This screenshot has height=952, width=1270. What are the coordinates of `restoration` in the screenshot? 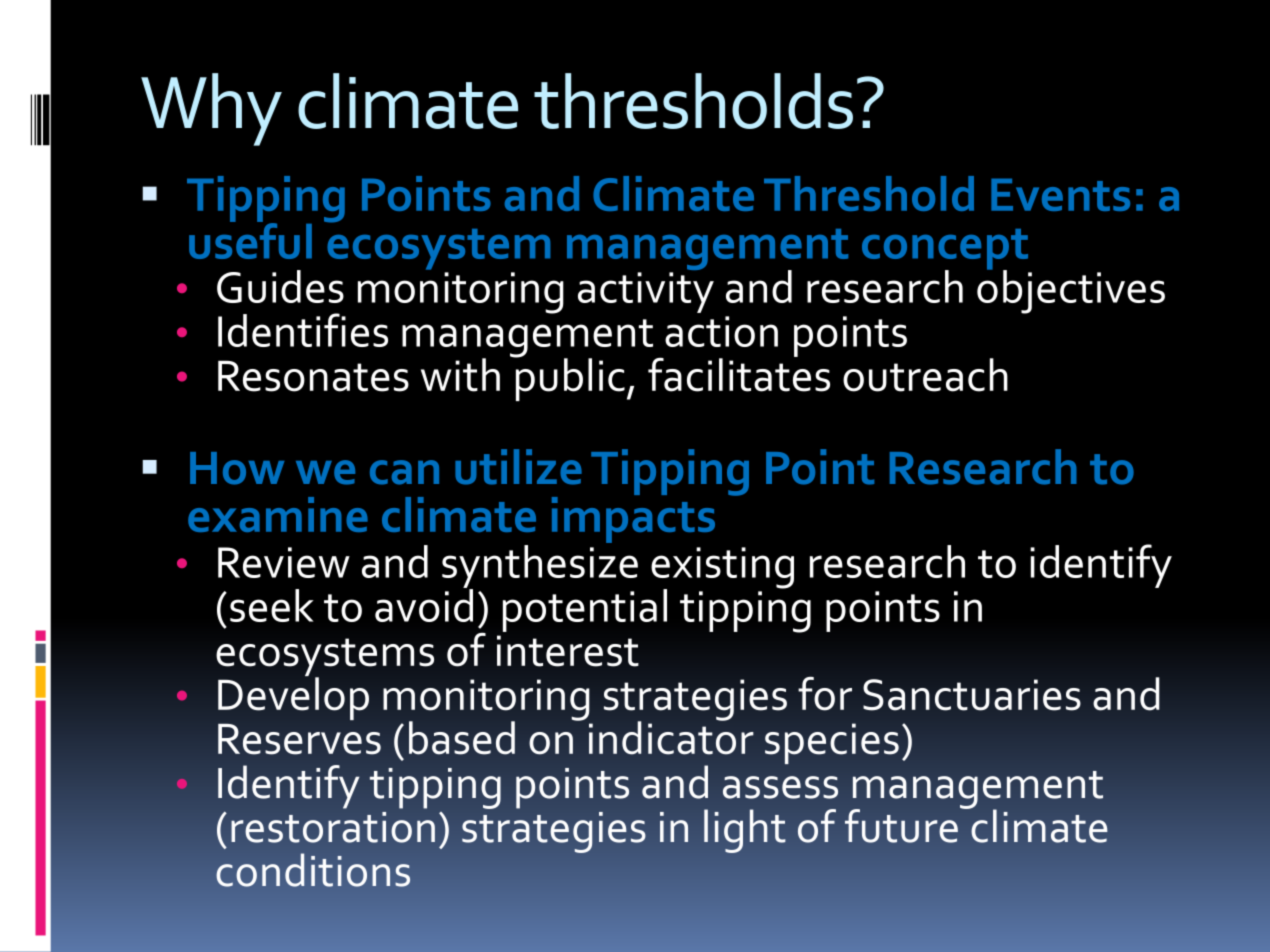 It's located at (333, 827).
